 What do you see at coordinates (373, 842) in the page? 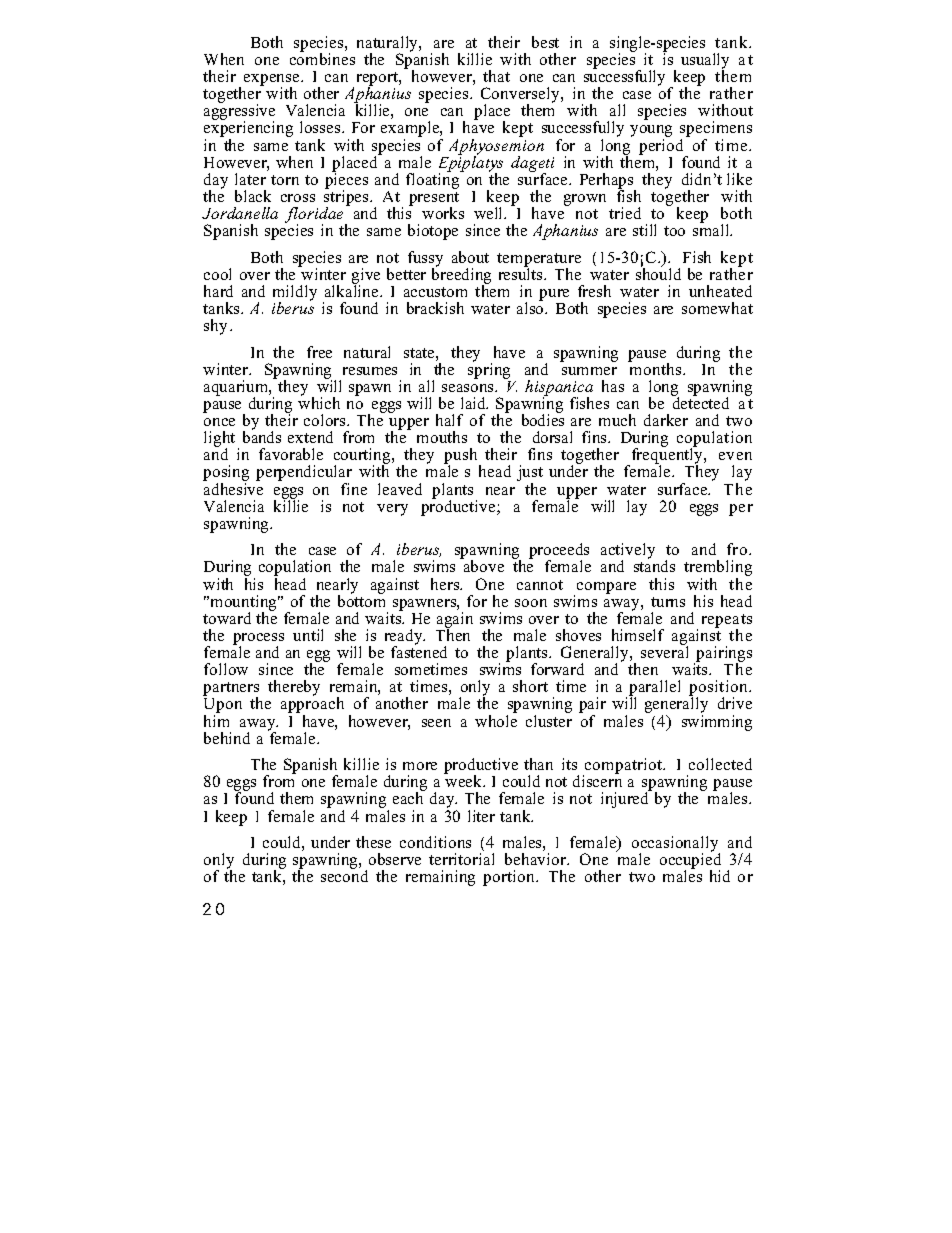
I see `these` at bounding box center [373, 842].
